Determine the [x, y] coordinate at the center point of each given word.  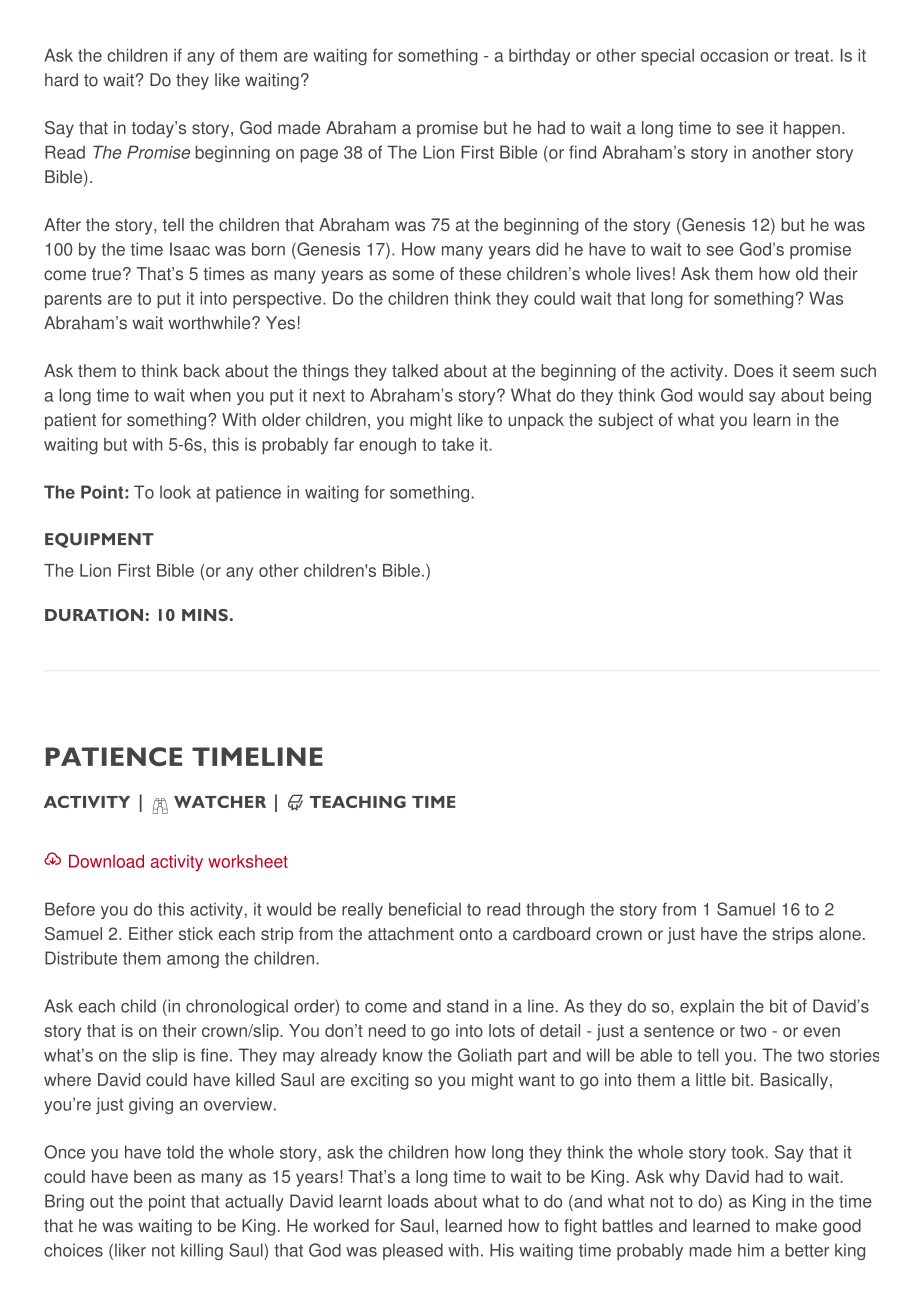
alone [840, 933]
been [152, 1176]
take [458, 444]
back [202, 370]
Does [754, 371]
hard [61, 80]
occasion [734, 55]
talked [415, 370]
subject [625, 421]
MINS [205, 615]
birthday [539, 56]
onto [475, 934]
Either [151, 933]
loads [408, 1201]
